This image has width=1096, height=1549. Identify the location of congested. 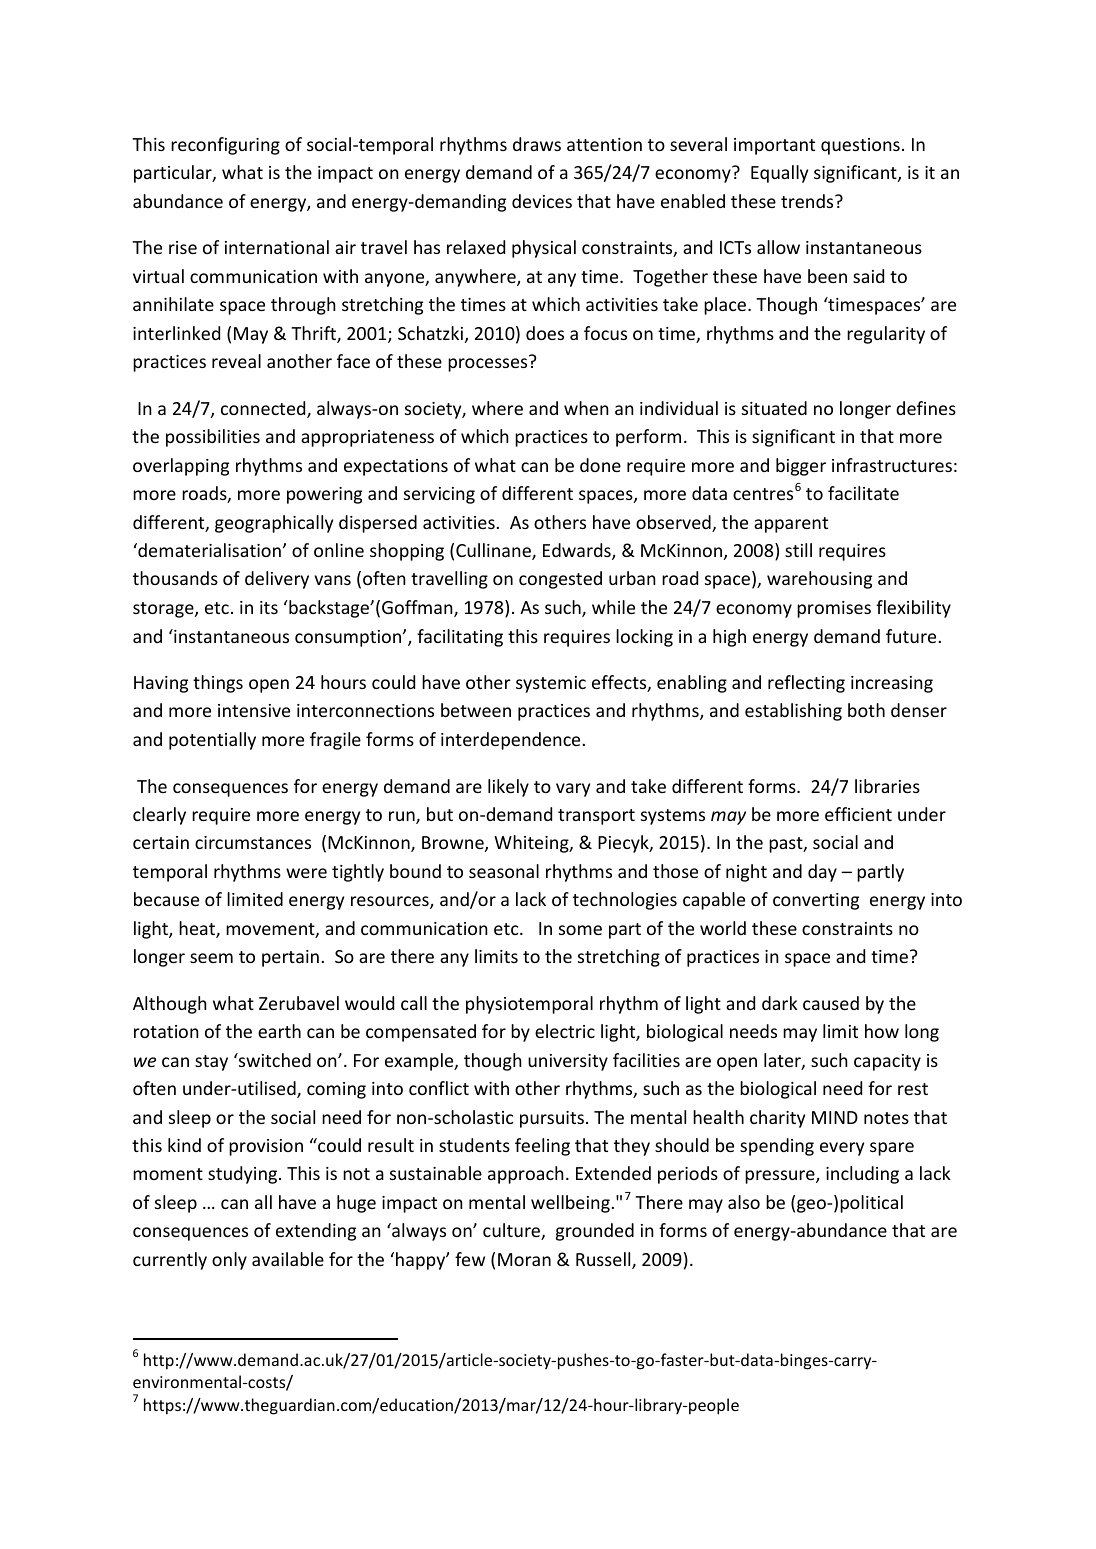
(560, 580).
